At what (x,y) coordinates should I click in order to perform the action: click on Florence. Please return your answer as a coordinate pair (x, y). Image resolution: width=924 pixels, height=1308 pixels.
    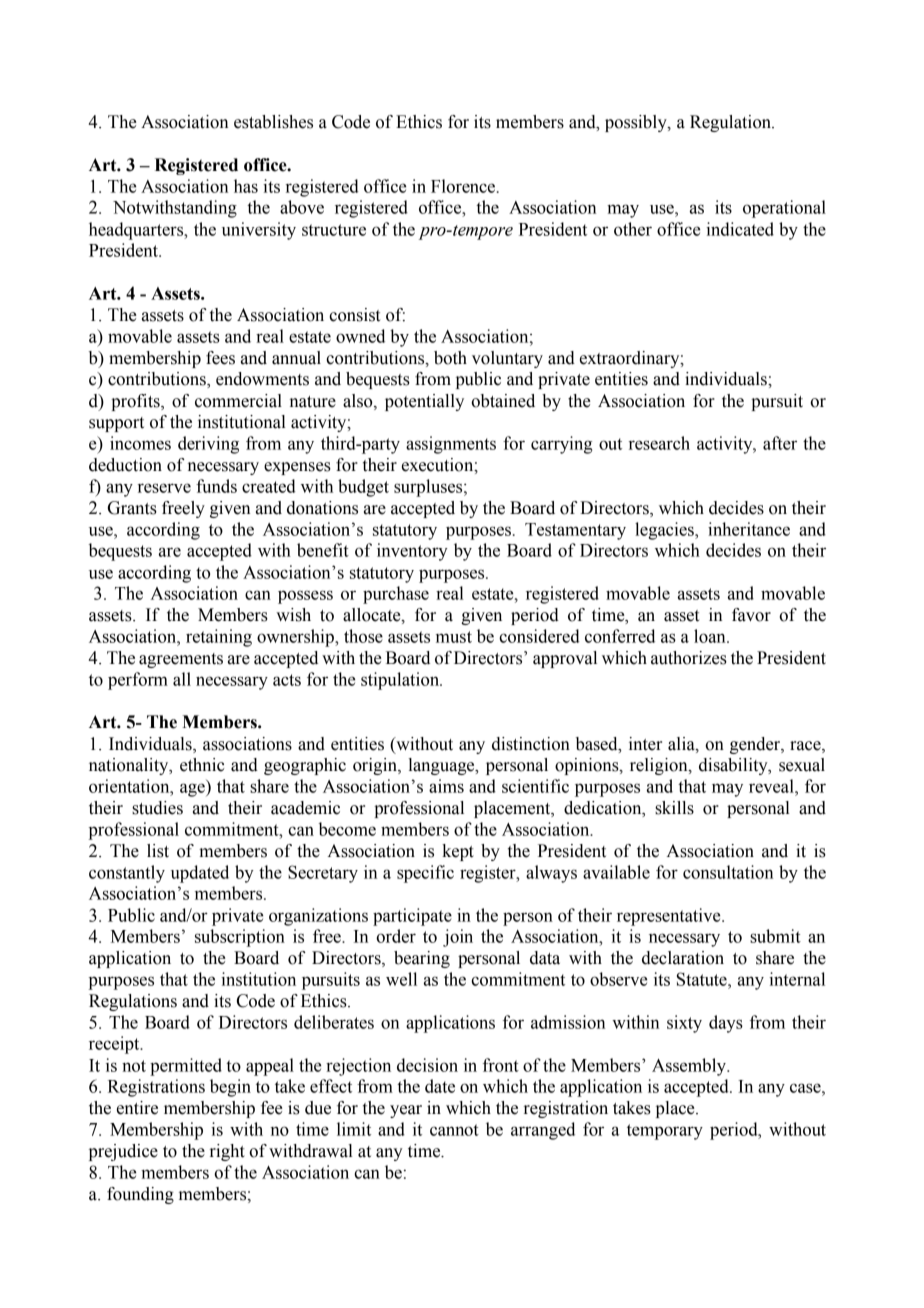
    Looking at the image, I should click on (463, 186).
